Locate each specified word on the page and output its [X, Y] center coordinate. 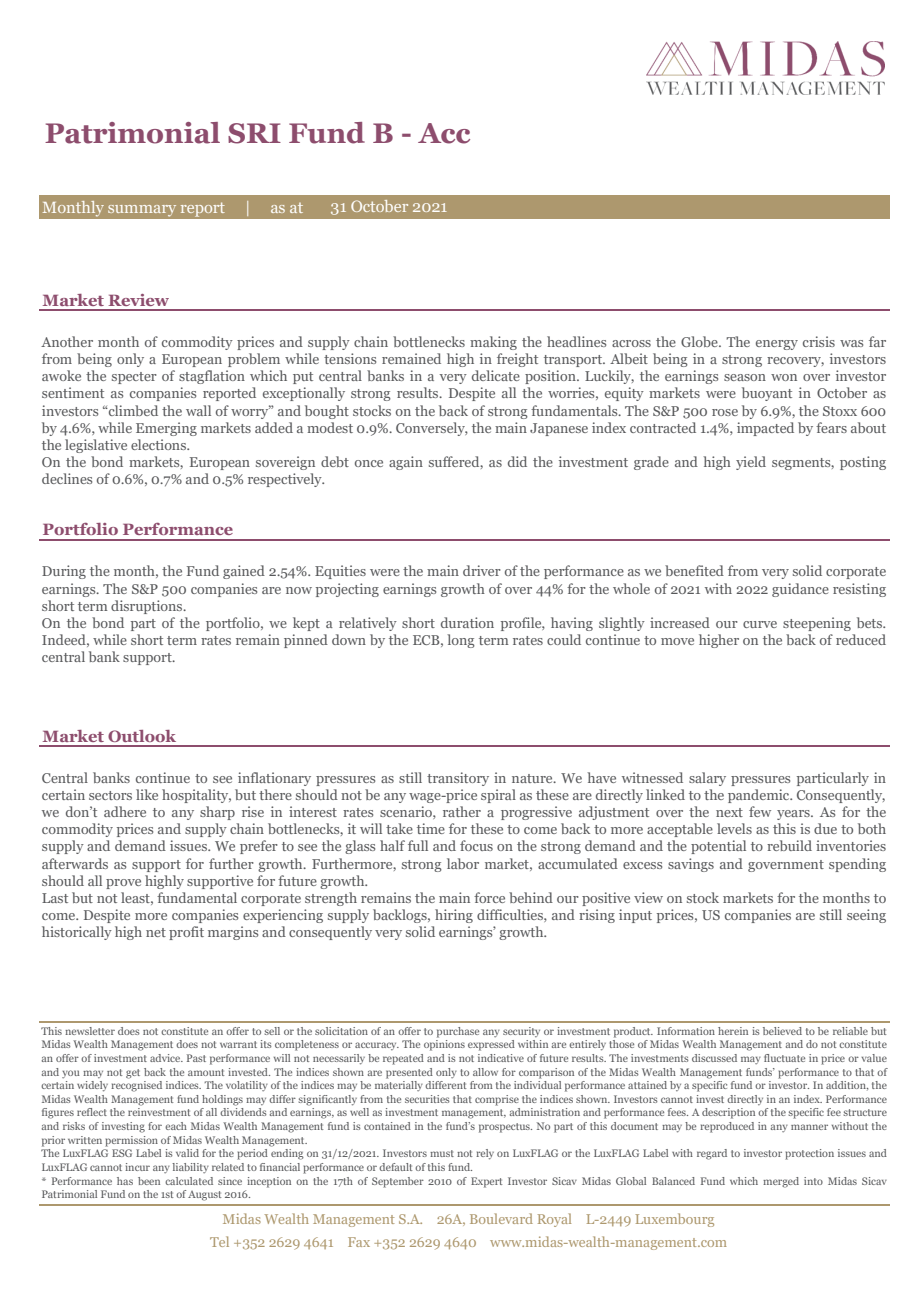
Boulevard [501, 1218]
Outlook [142, 736]
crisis [819, 341]
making [493, 343]
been [149, 1181]
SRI [254, 133]
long [461, 641]
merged [781, 1182]
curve [760, 624]
